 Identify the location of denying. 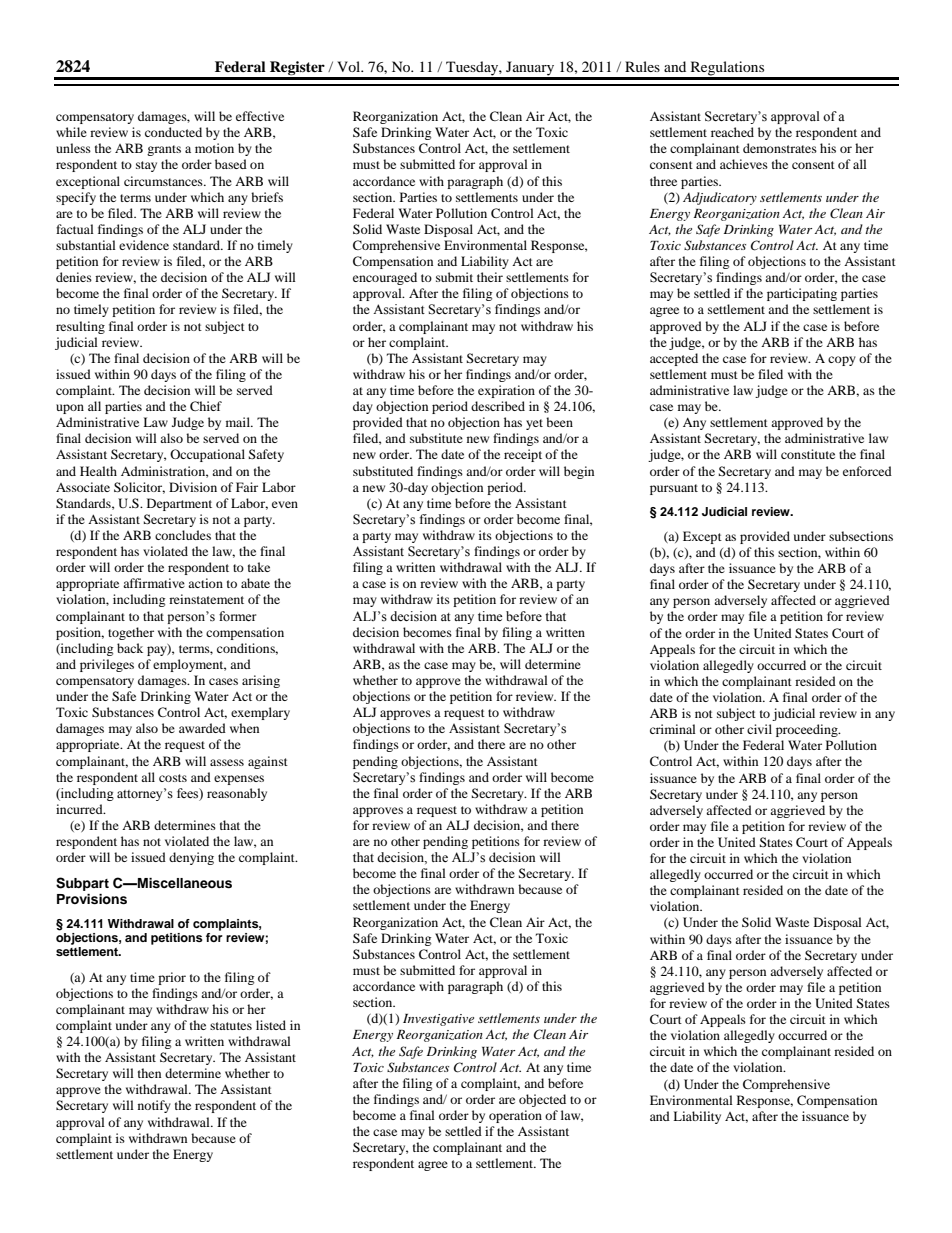
(191, 858).
